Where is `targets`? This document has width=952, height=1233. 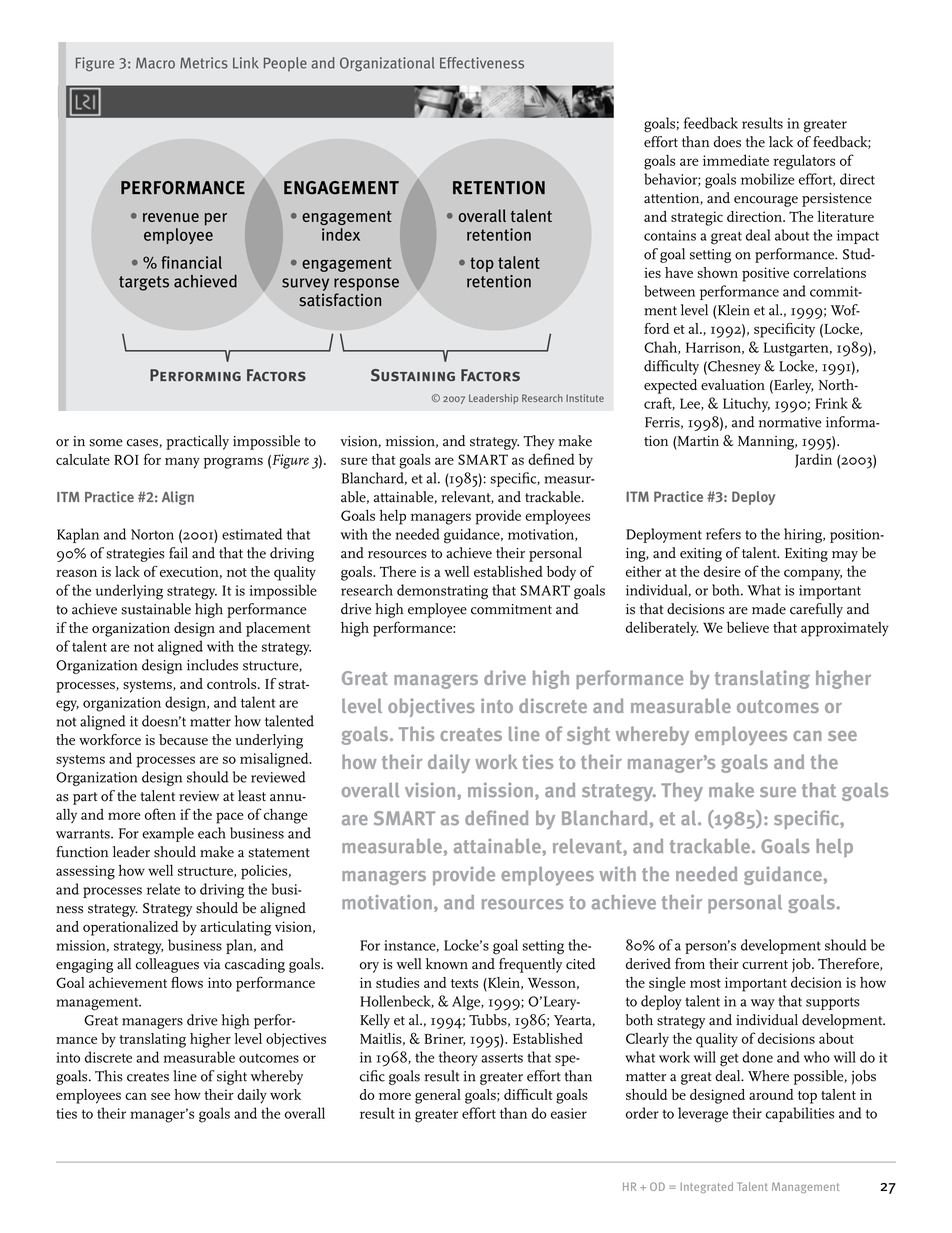
targets is located at coordinates (144, 283).
